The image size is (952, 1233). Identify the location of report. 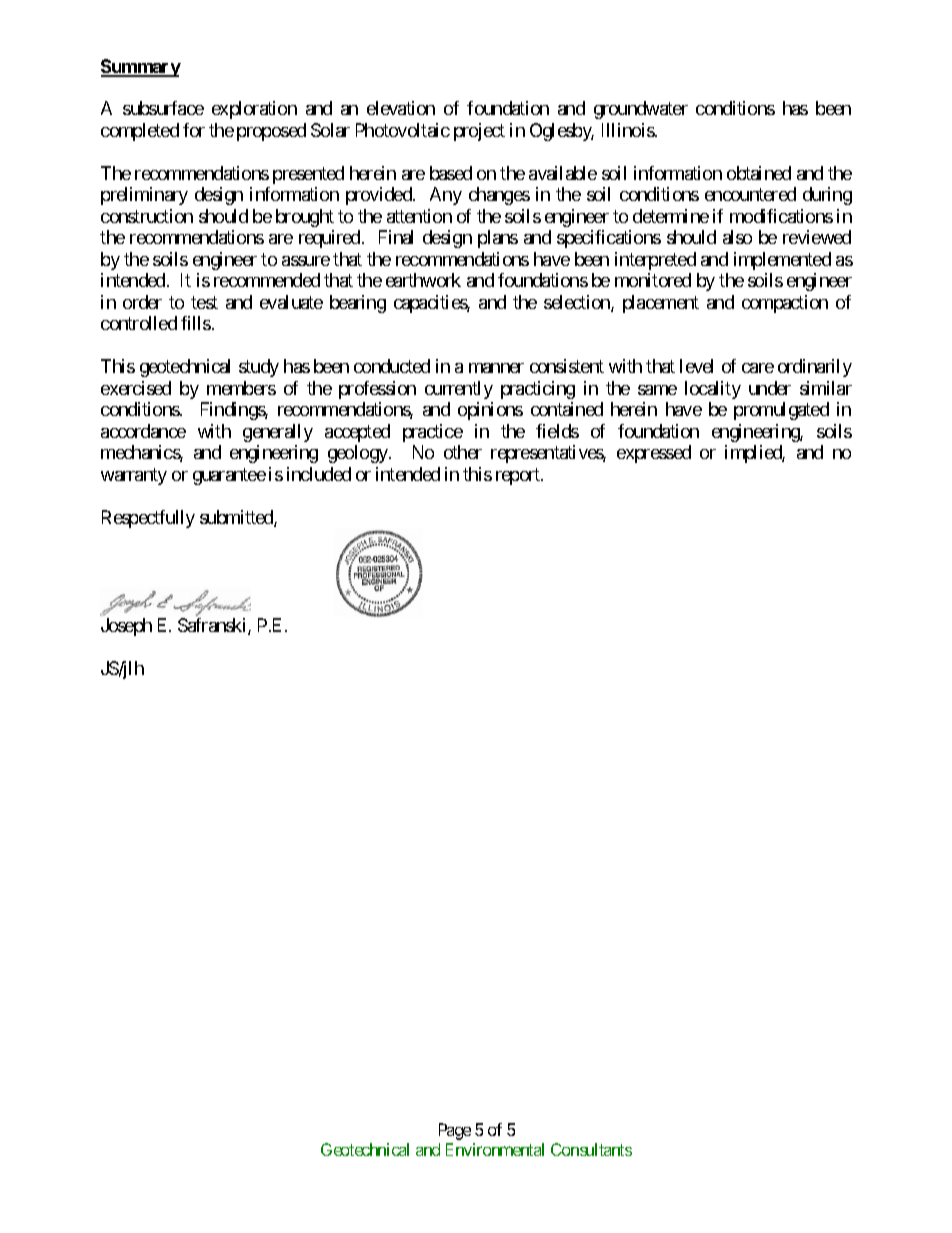
(519, 476).
